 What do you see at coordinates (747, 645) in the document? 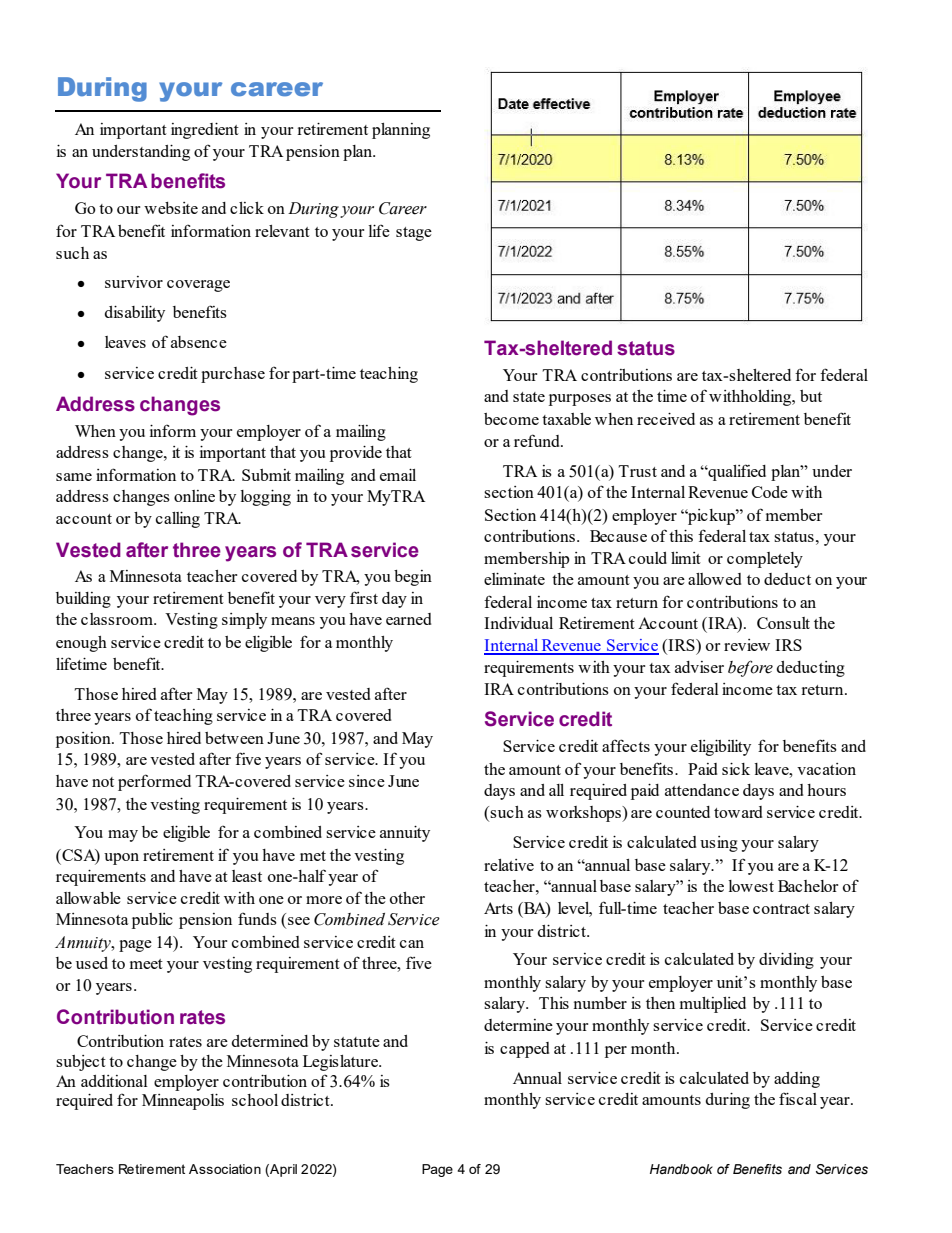
I see `review` at bounding box center [747, 645].
